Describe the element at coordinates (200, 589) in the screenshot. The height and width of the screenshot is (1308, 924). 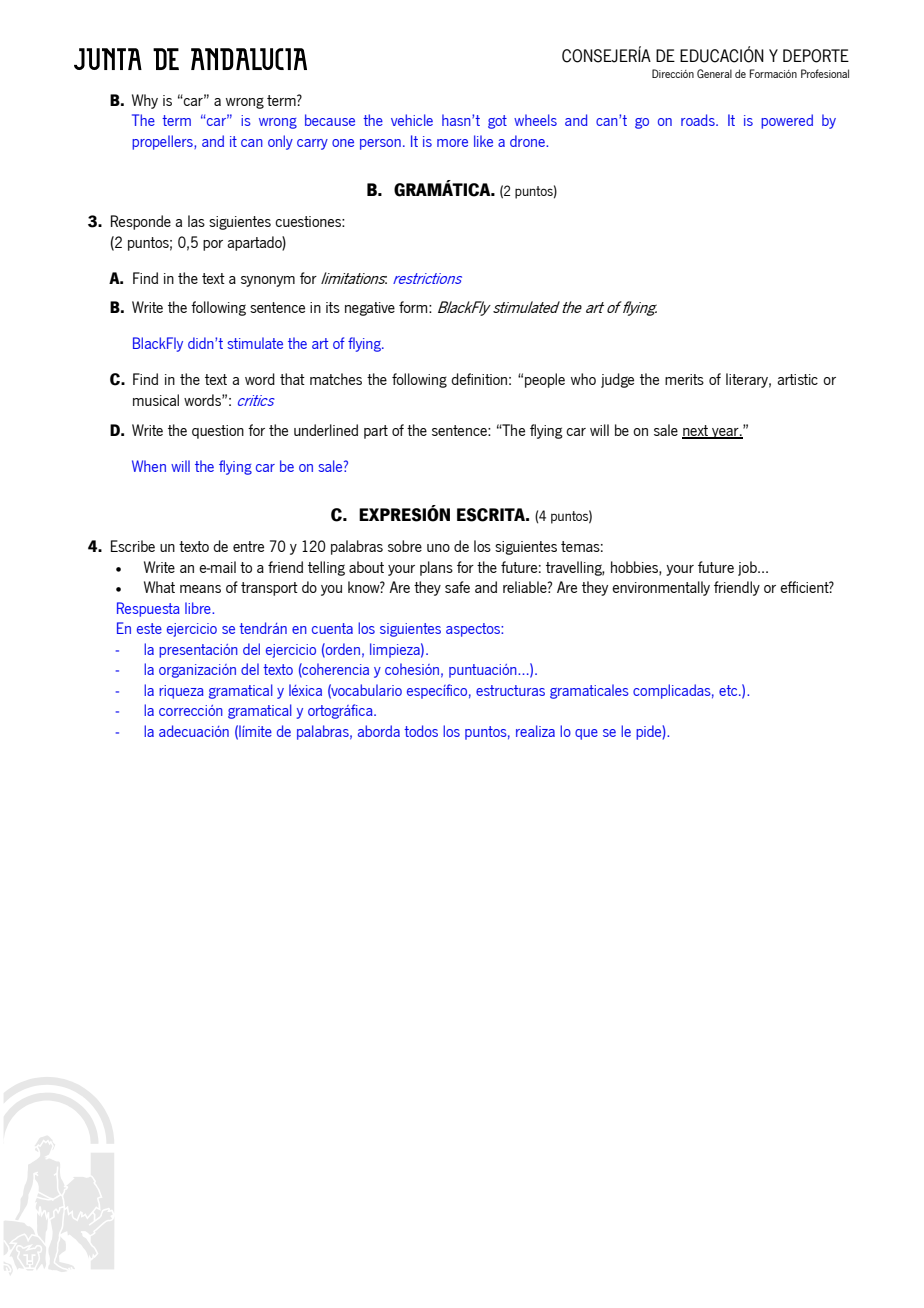
I see `means` at that location.
